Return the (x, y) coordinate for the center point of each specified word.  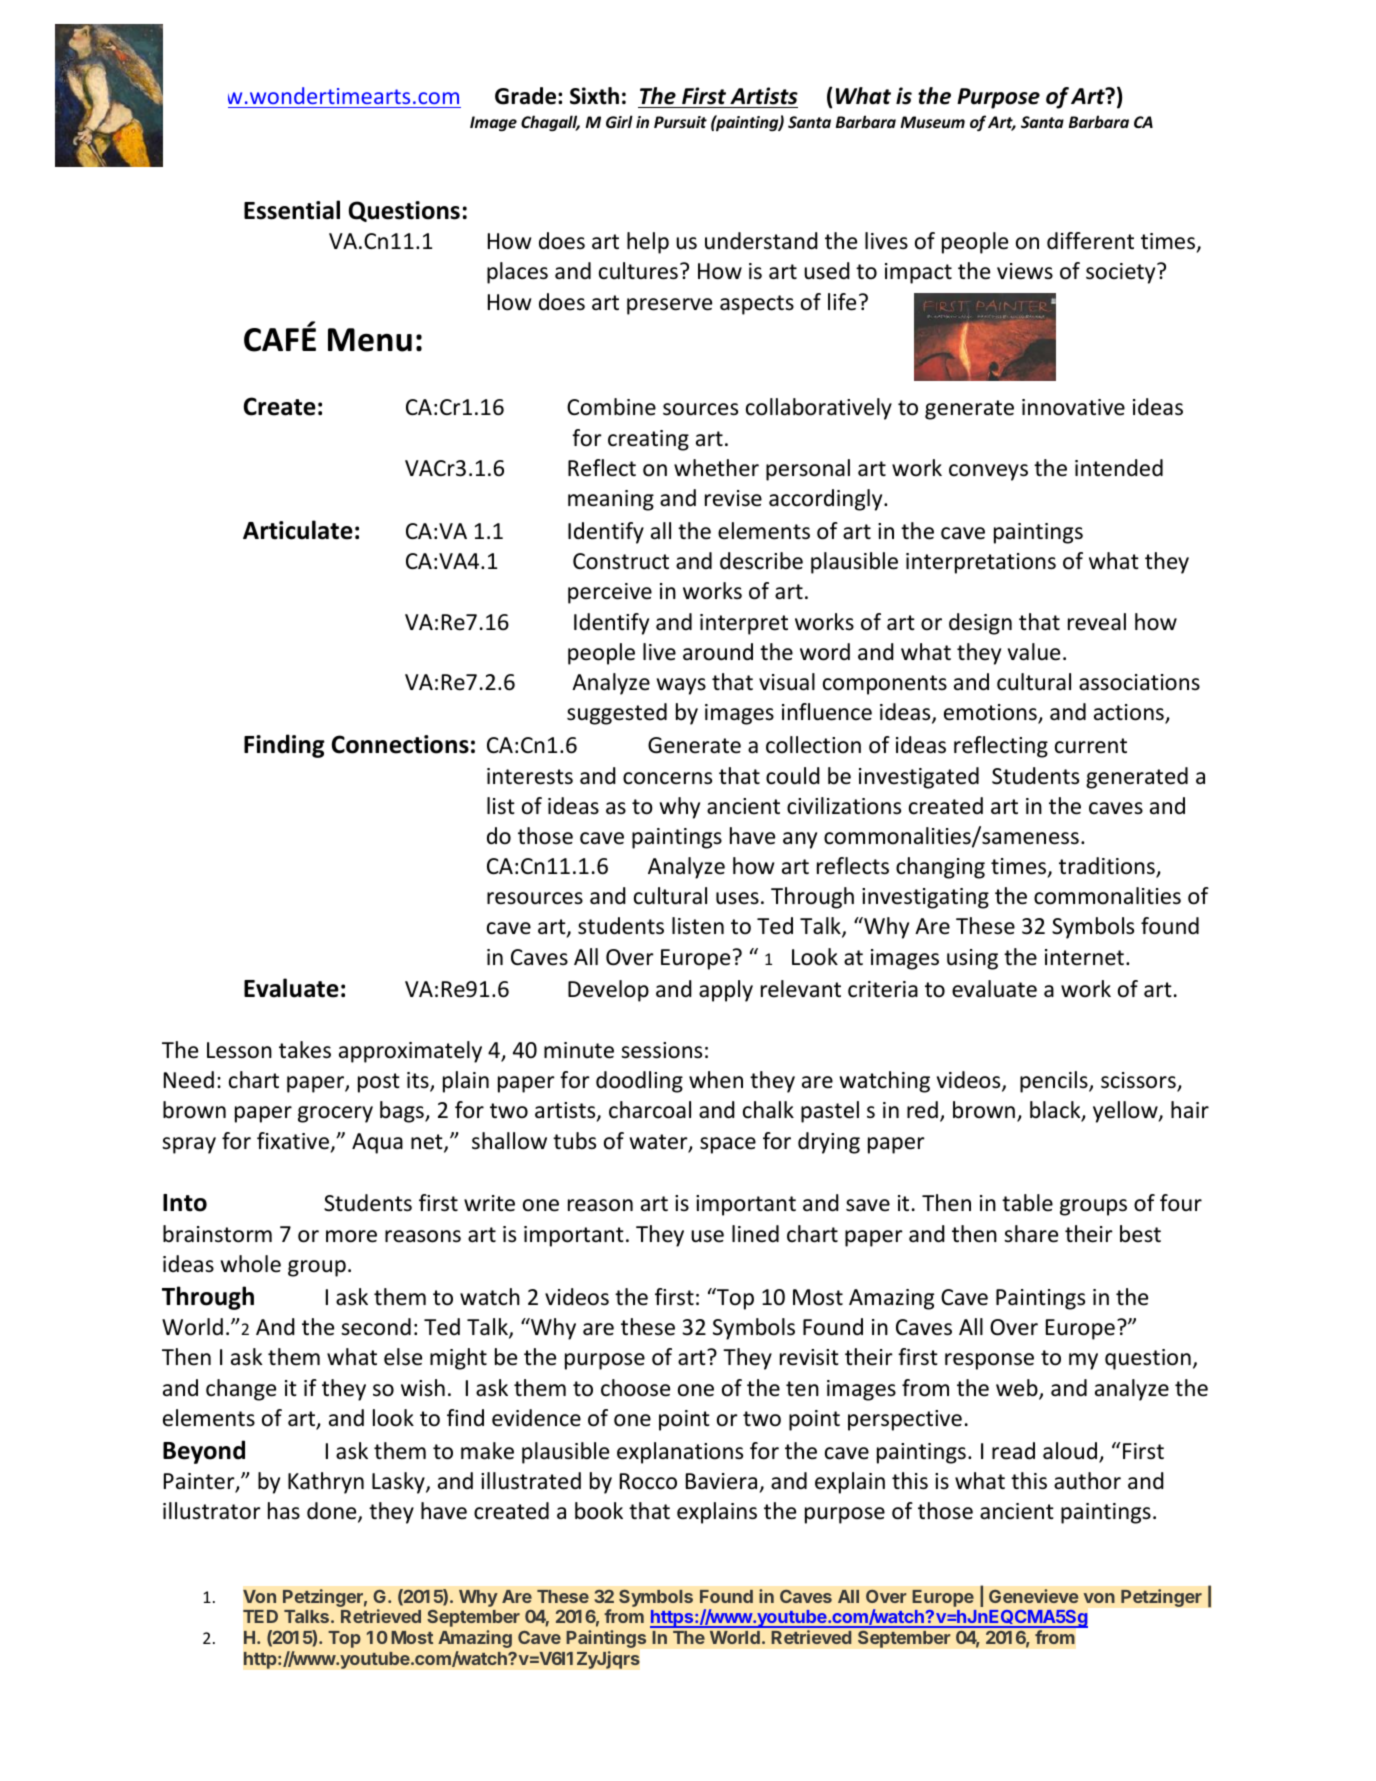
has (284, 1510)
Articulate (298, 530)
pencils (1055, 1082)
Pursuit (680, 122)
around (718, 652)
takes (305, 1050)
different (1090, 241)
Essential (292, 210)
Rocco (648, 1481)
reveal (1097, 622)
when (716, 1080)
